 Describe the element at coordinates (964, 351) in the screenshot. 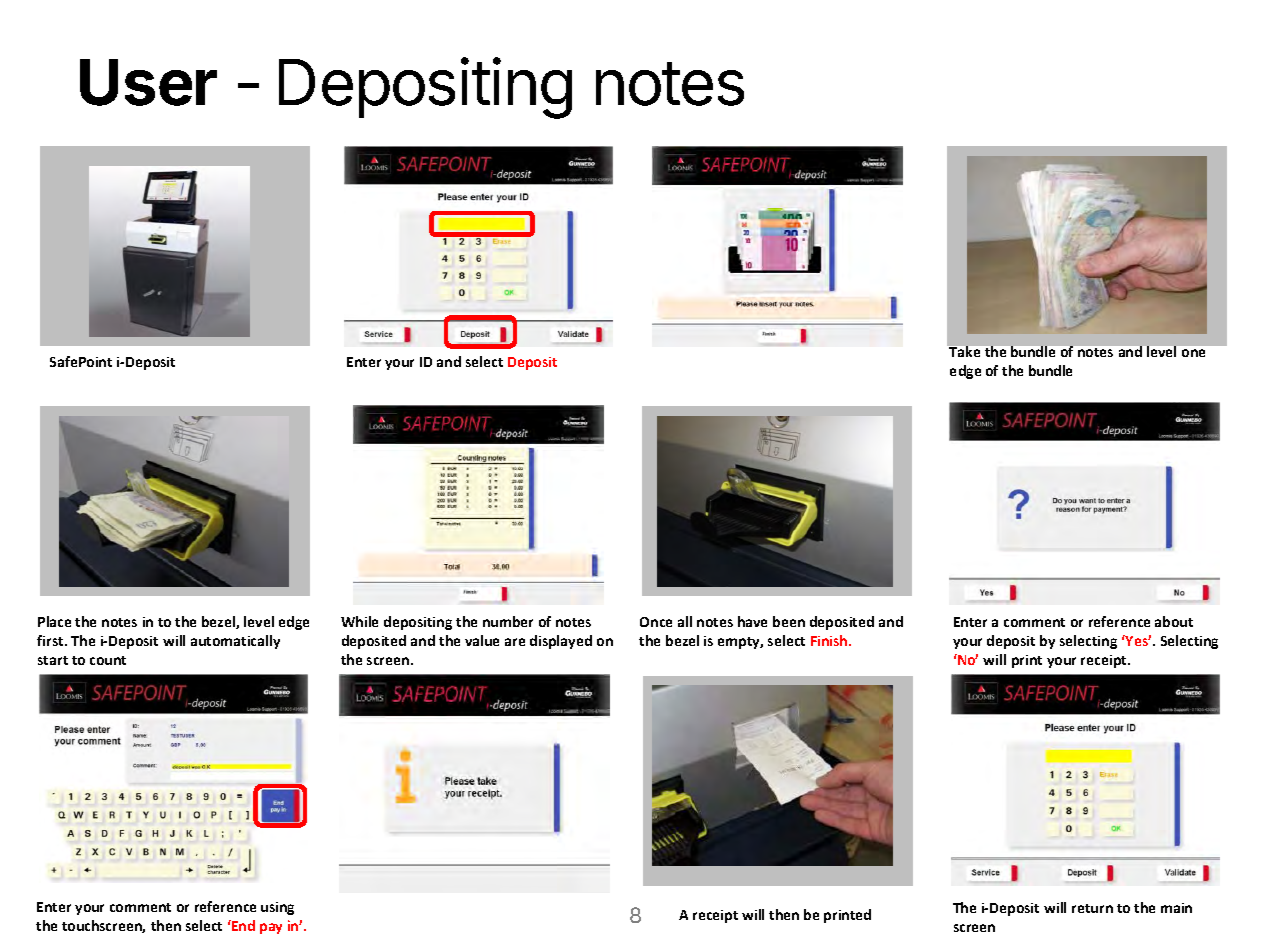

I see `Take` at that location.
